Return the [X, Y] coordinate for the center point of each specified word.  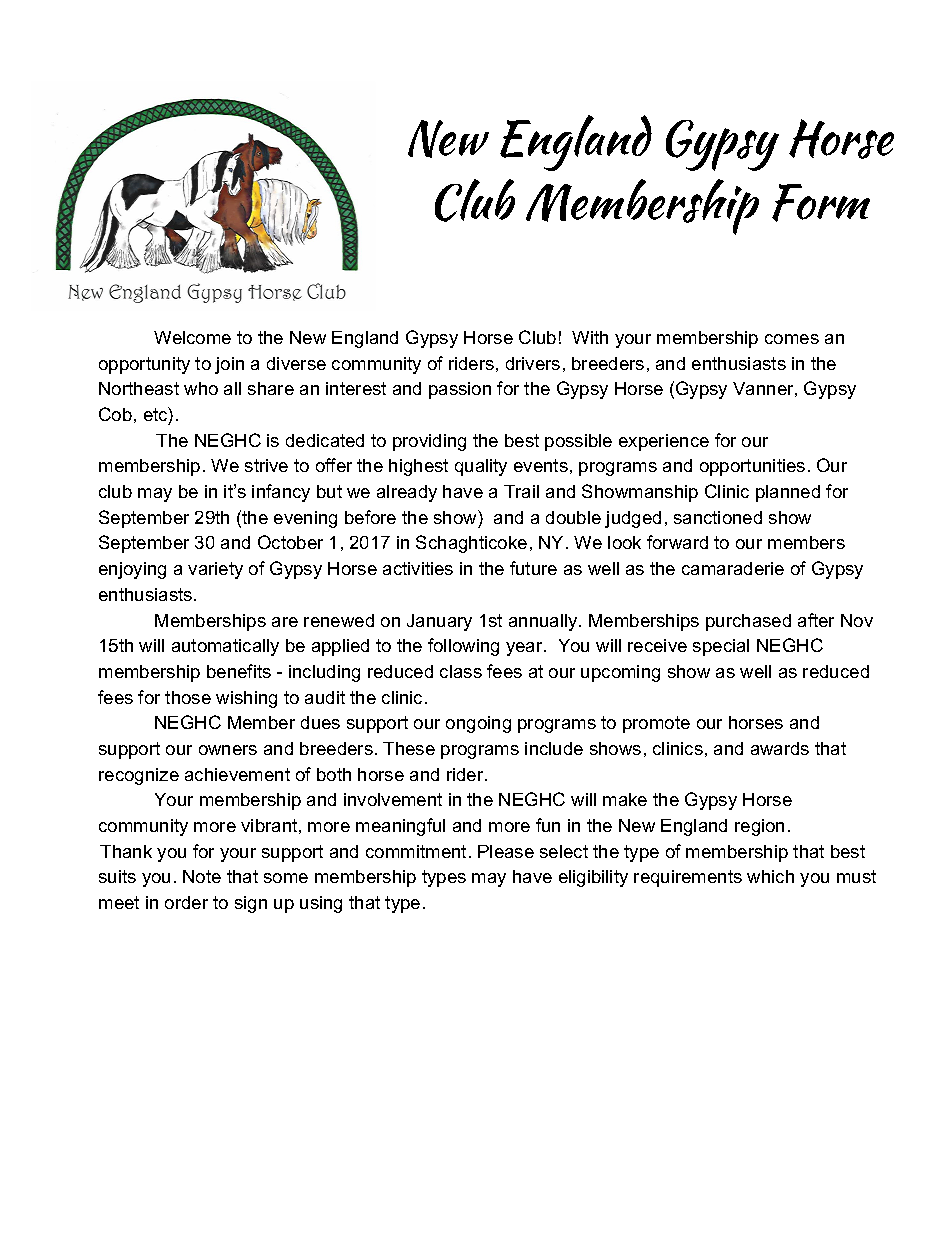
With [590, 337]
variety [215, 570]
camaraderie [733, 568]
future [533, 568]
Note [202, 876]
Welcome [192, 337]
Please [506, 851]
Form [821, 203]
